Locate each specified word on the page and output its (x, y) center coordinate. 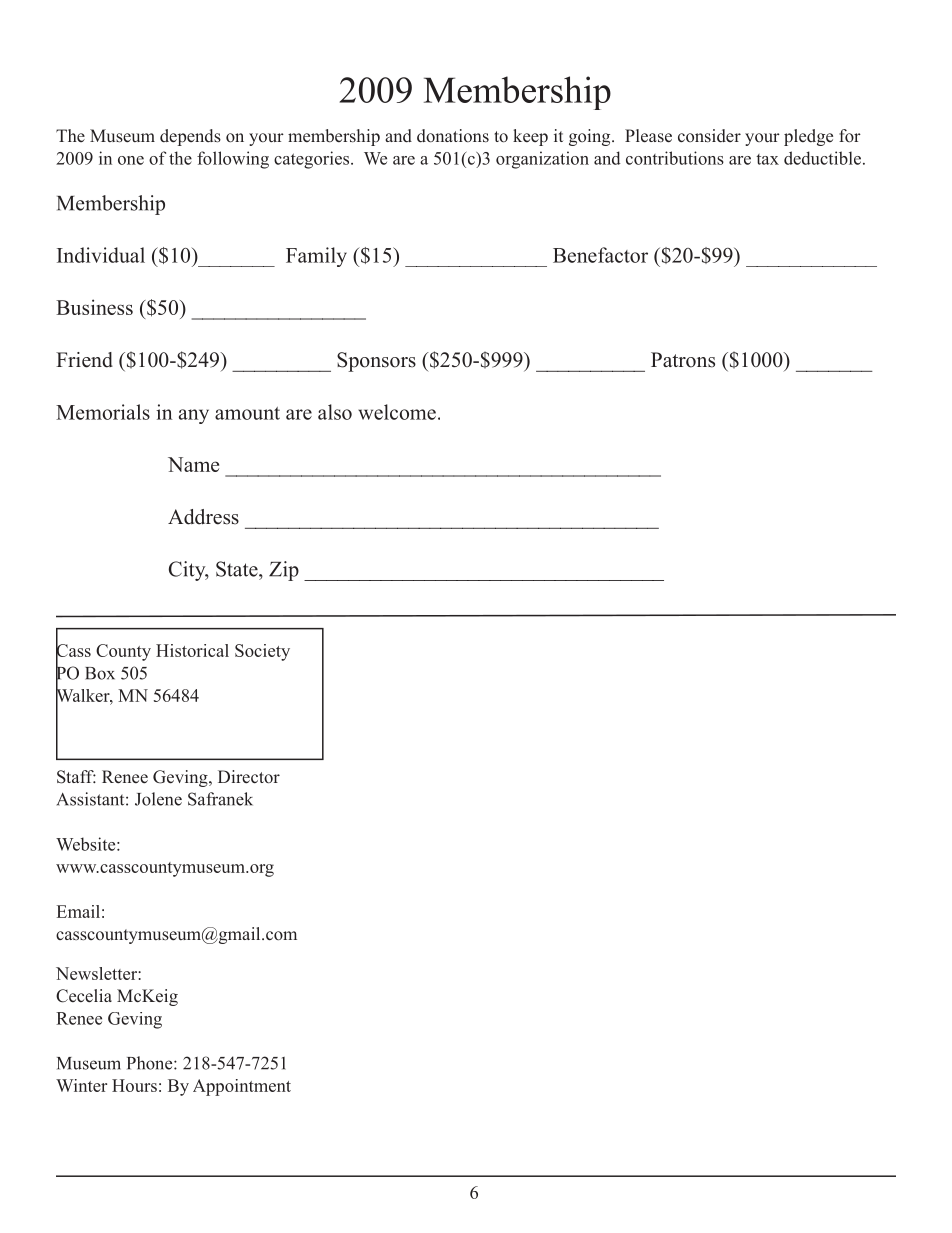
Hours (134, 1085)
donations (453, 136)
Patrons (683, 360)
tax (767, 159)
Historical (192, 650)
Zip (284, 571)
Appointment (242, 1087)
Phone (151, 1063)
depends (190, 137)
